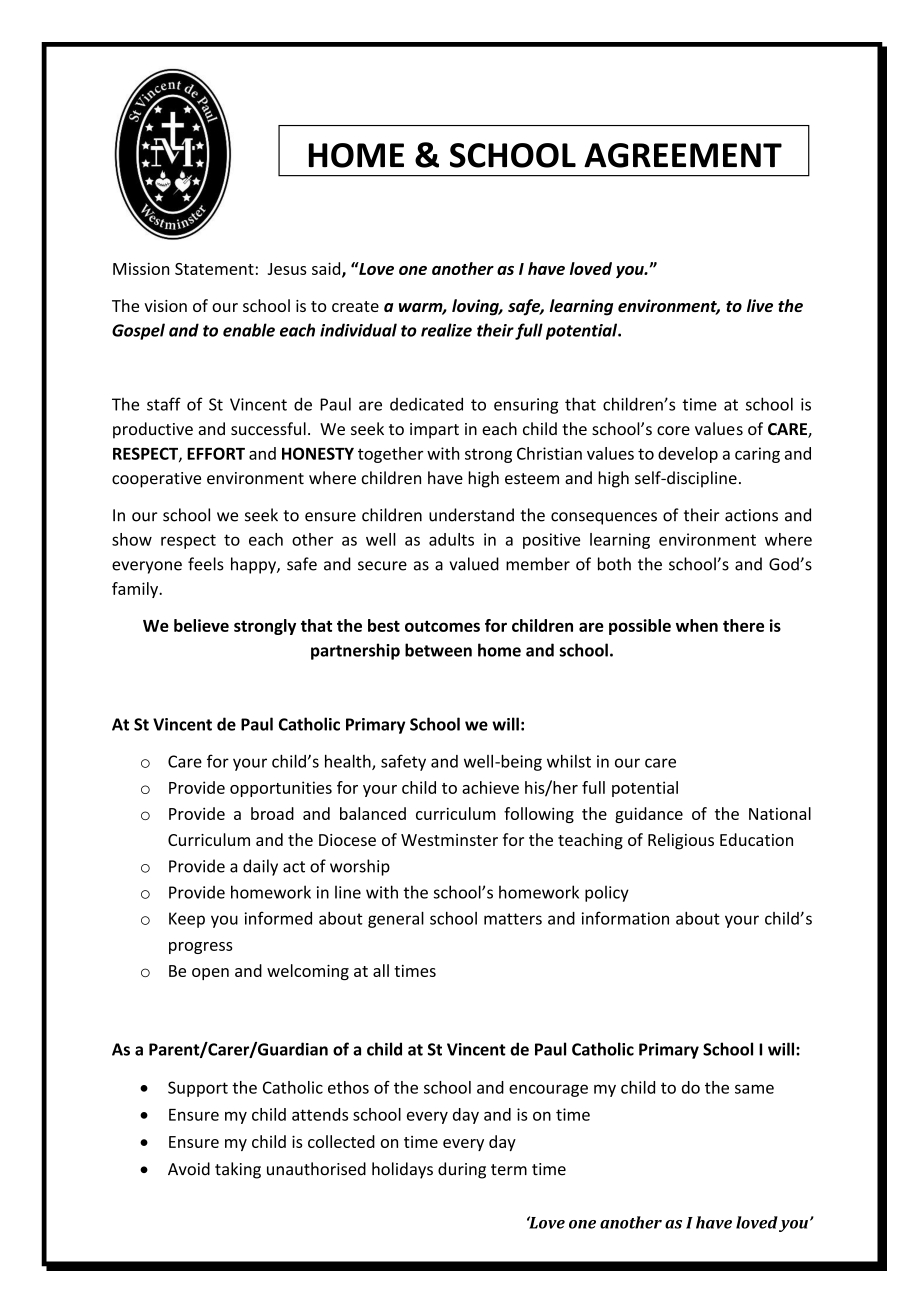  Describe the element at coordinates (327, 269) in the document. I see `said` at that location.
